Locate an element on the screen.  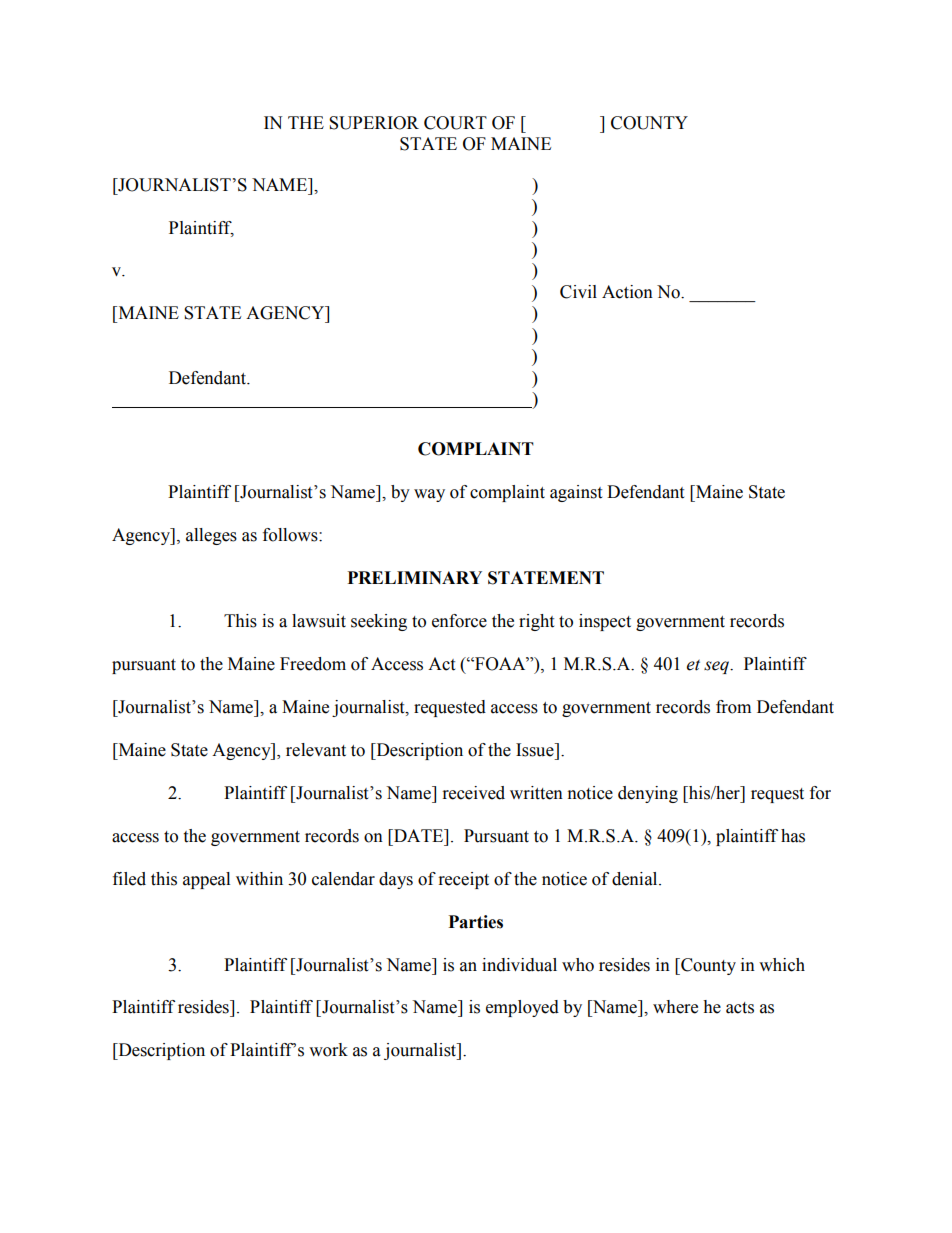
Action is located at coordinates (627, 292).
